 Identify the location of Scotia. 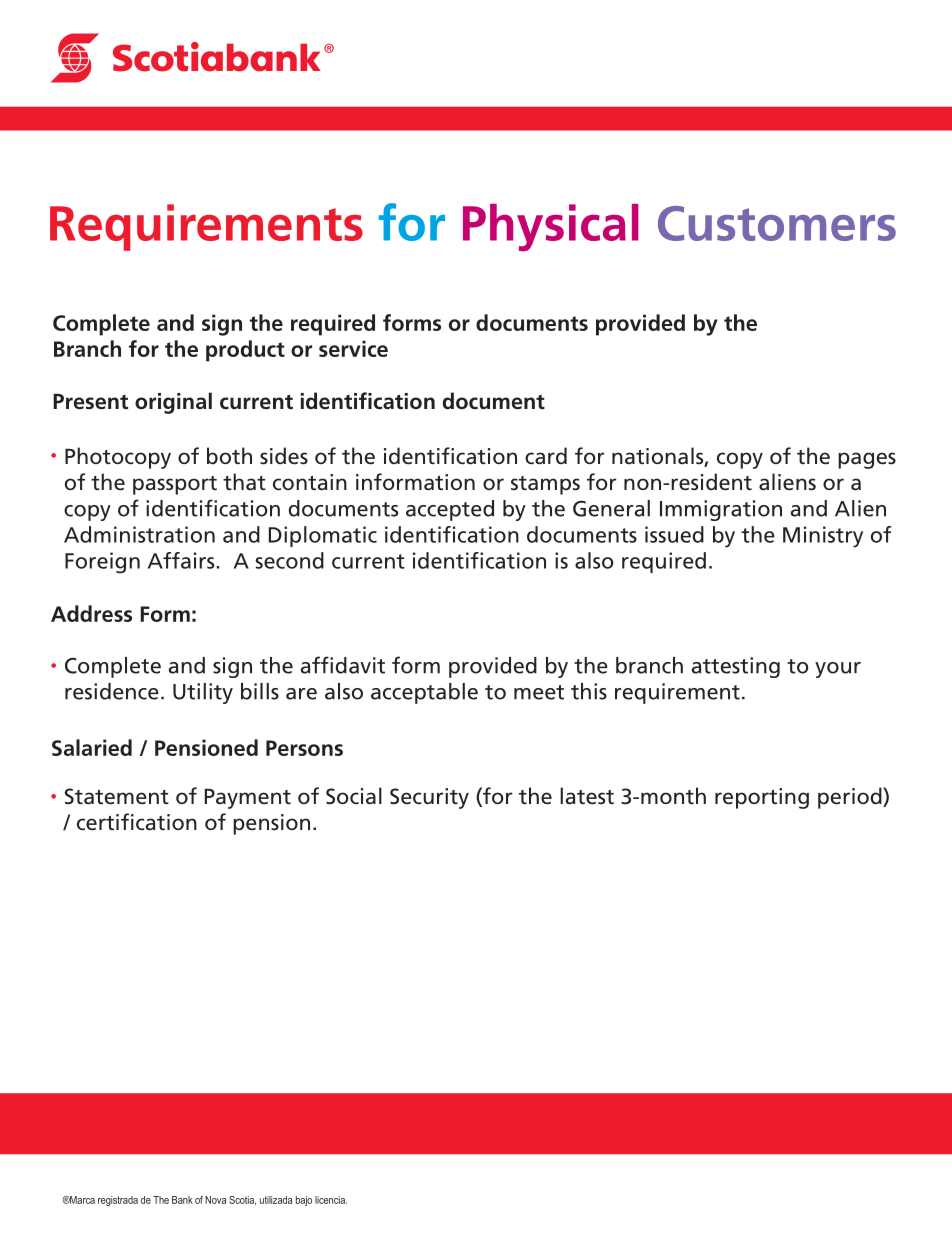
(242, 1200).
